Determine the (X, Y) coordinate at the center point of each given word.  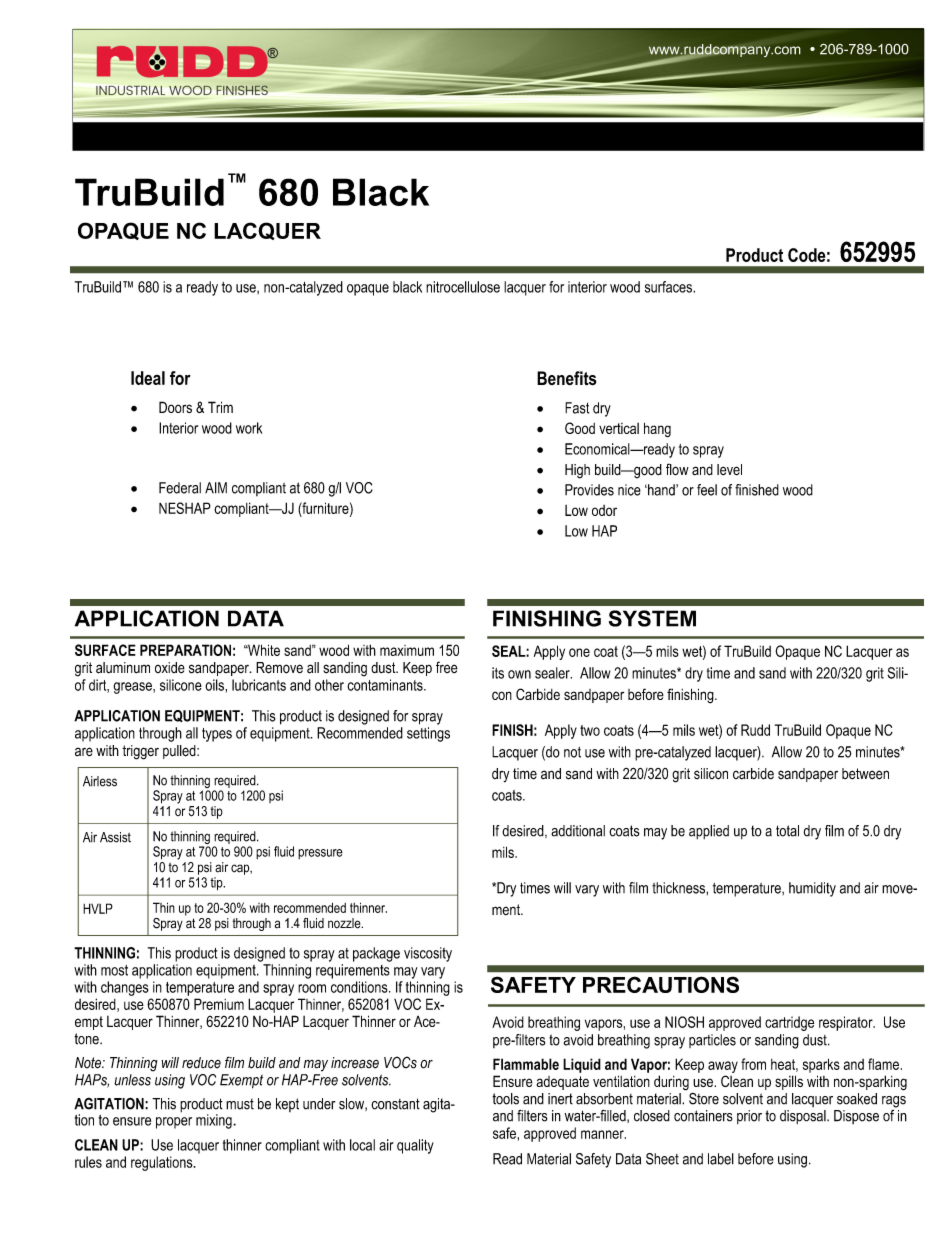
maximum (407, 650)
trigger (140, 752)
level (729, 470)
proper (174, 1123)
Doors (175, 407)
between (865, 774)
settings (428, 734)
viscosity (428, 954)
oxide (170, 668)
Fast (577, 408)
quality (415, 1146)
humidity (812, 889)
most (114, 970)
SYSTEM (652, 618)
